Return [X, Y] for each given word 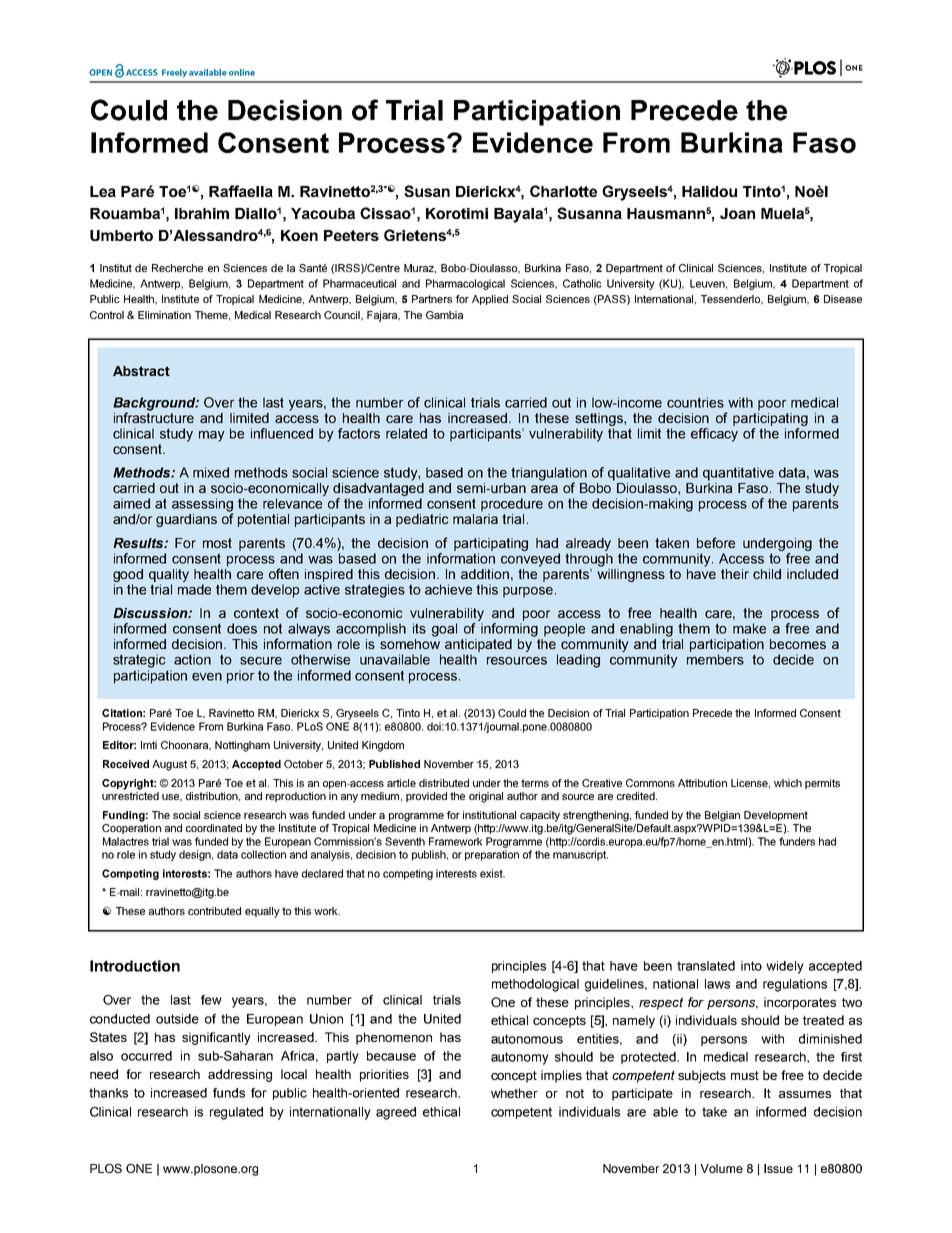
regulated [236, 1113]
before [716, 542]
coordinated [214, 828]
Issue [778, 1168]
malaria [475, 519]
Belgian [722, 816]
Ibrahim [202, 213]
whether [514, 1093]
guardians [186, 520]
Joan [737, 213]
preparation [492, 855]
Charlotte [563, 191]
